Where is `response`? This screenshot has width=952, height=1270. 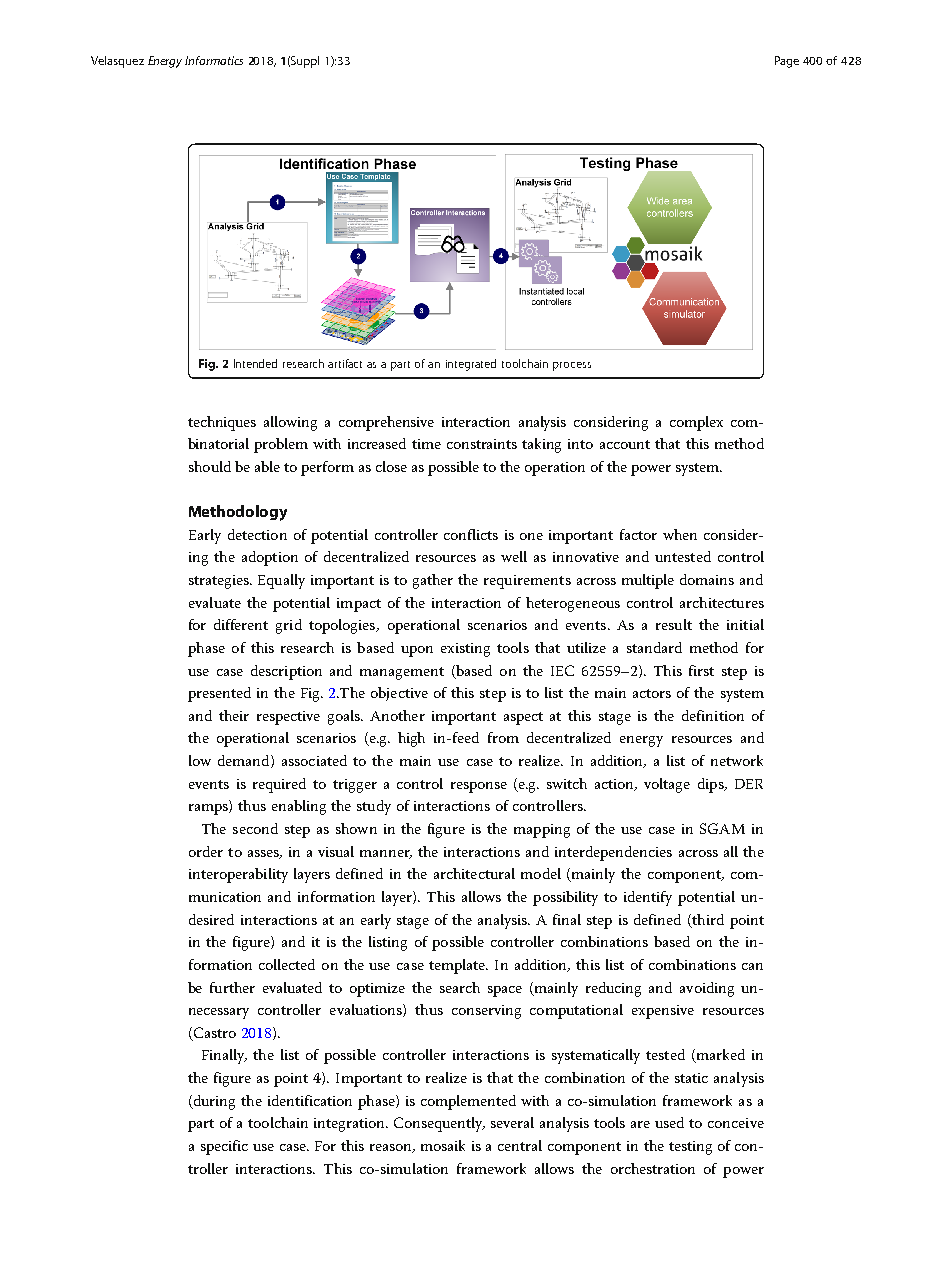
response is located at coordinates (479, 787).
